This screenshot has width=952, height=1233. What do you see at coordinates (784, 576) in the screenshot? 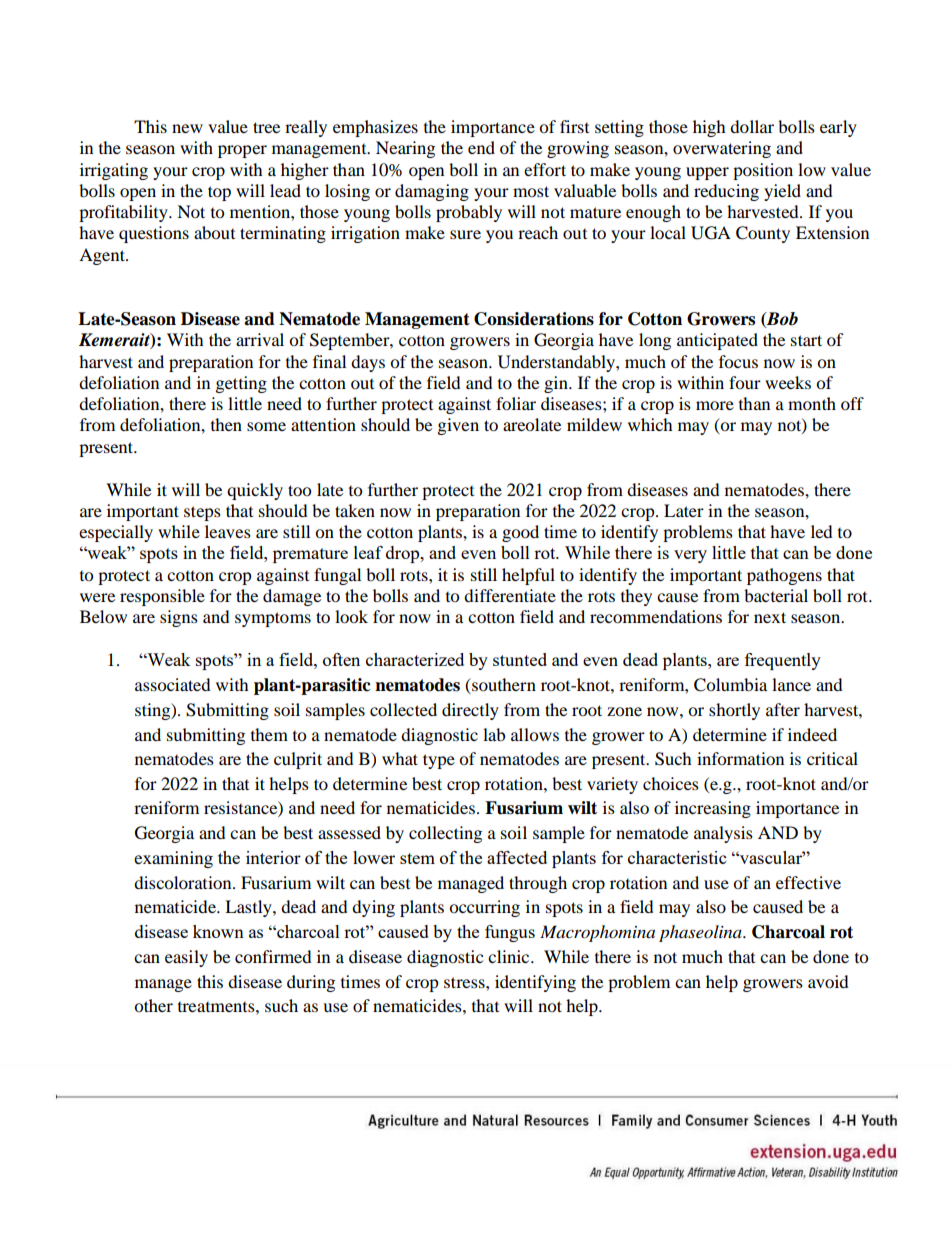
I see `pathogens` at bounding box center [784, 576].
